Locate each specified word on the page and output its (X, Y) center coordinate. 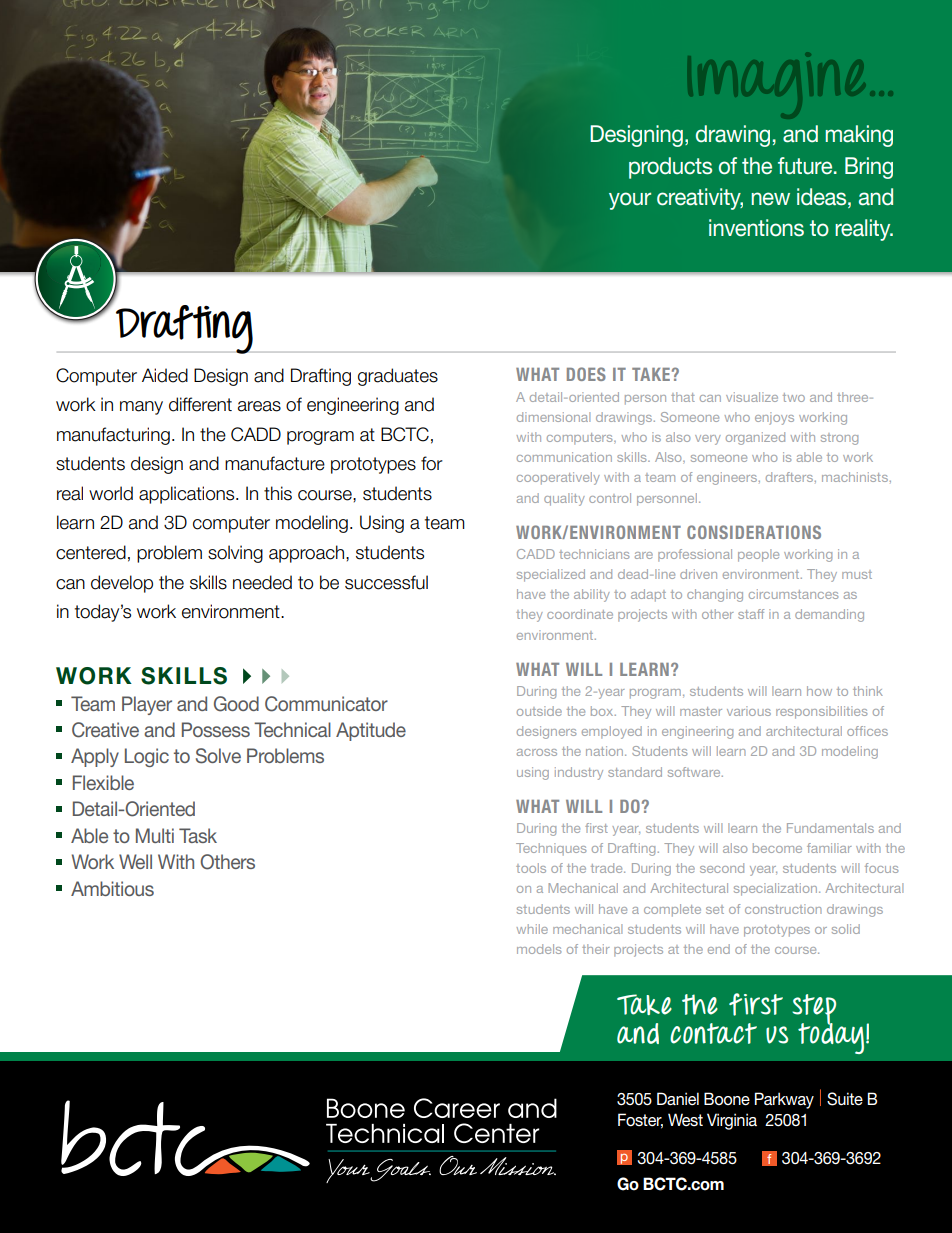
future (806, 166)
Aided (165, 375)
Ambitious (112, 888)
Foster (640, 1121)
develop (122, 584)
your (630, 201)
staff (751, 614)
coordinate (580, 614)
